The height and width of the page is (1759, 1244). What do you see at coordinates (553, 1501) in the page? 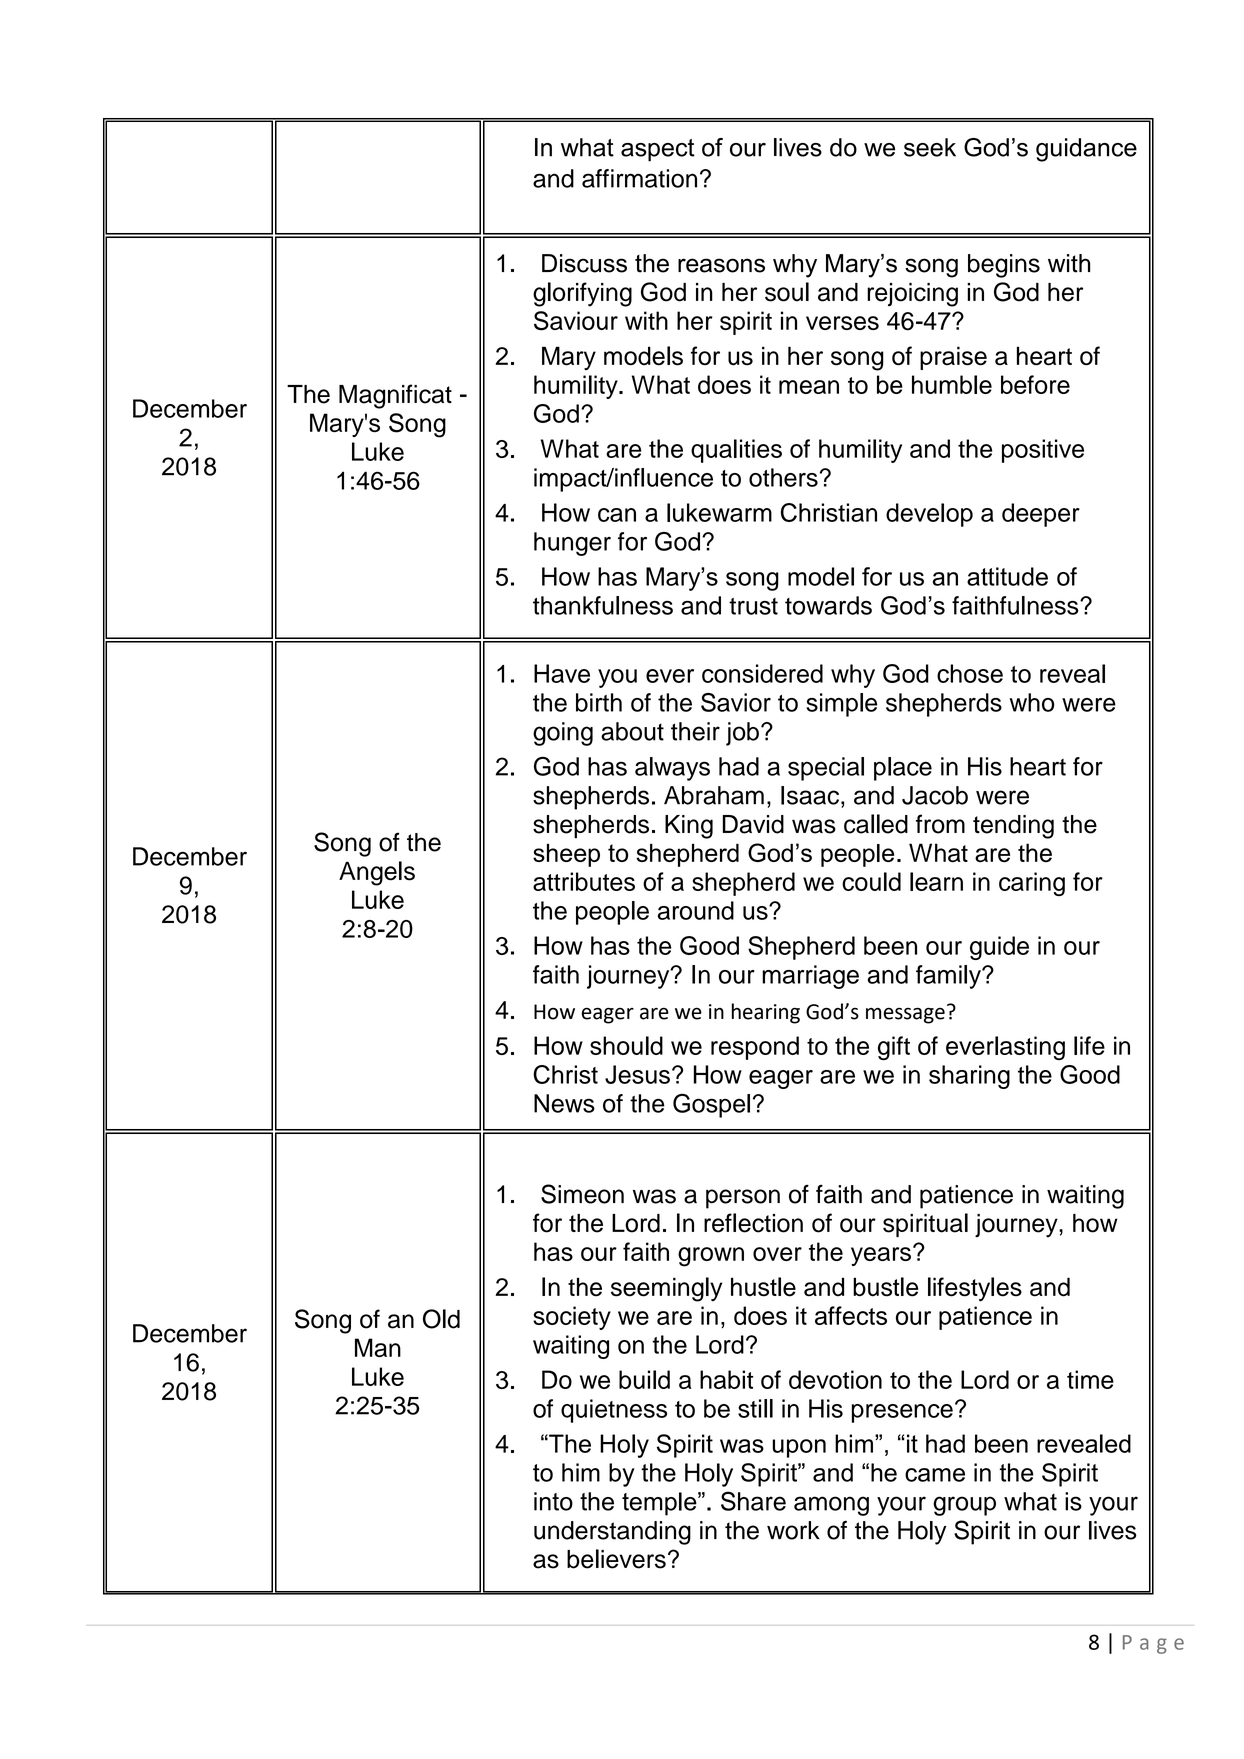
I see `into` at bounding box center [553, 1501].
